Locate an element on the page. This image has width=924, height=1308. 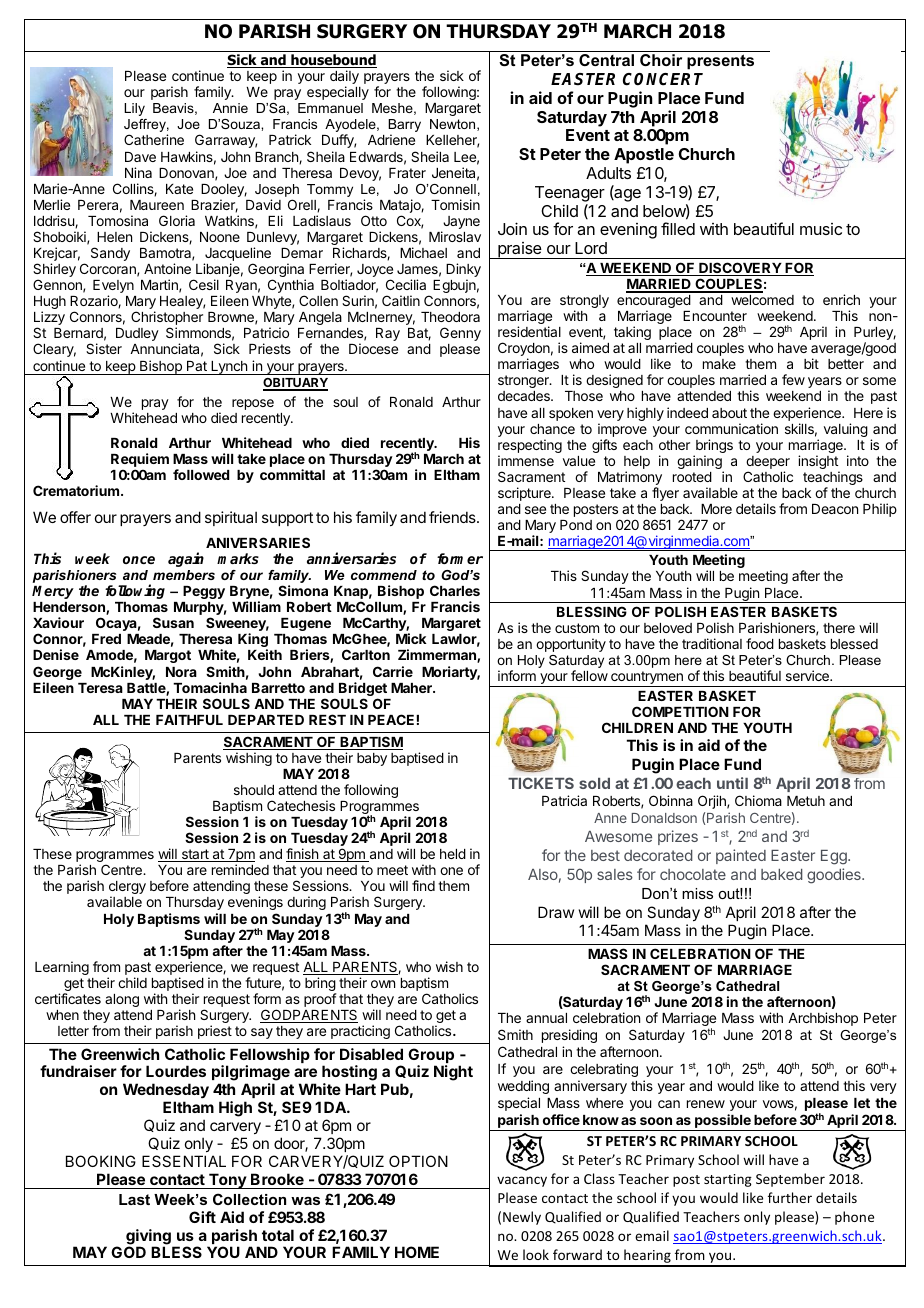
again is located at coordinates (186, 559).
